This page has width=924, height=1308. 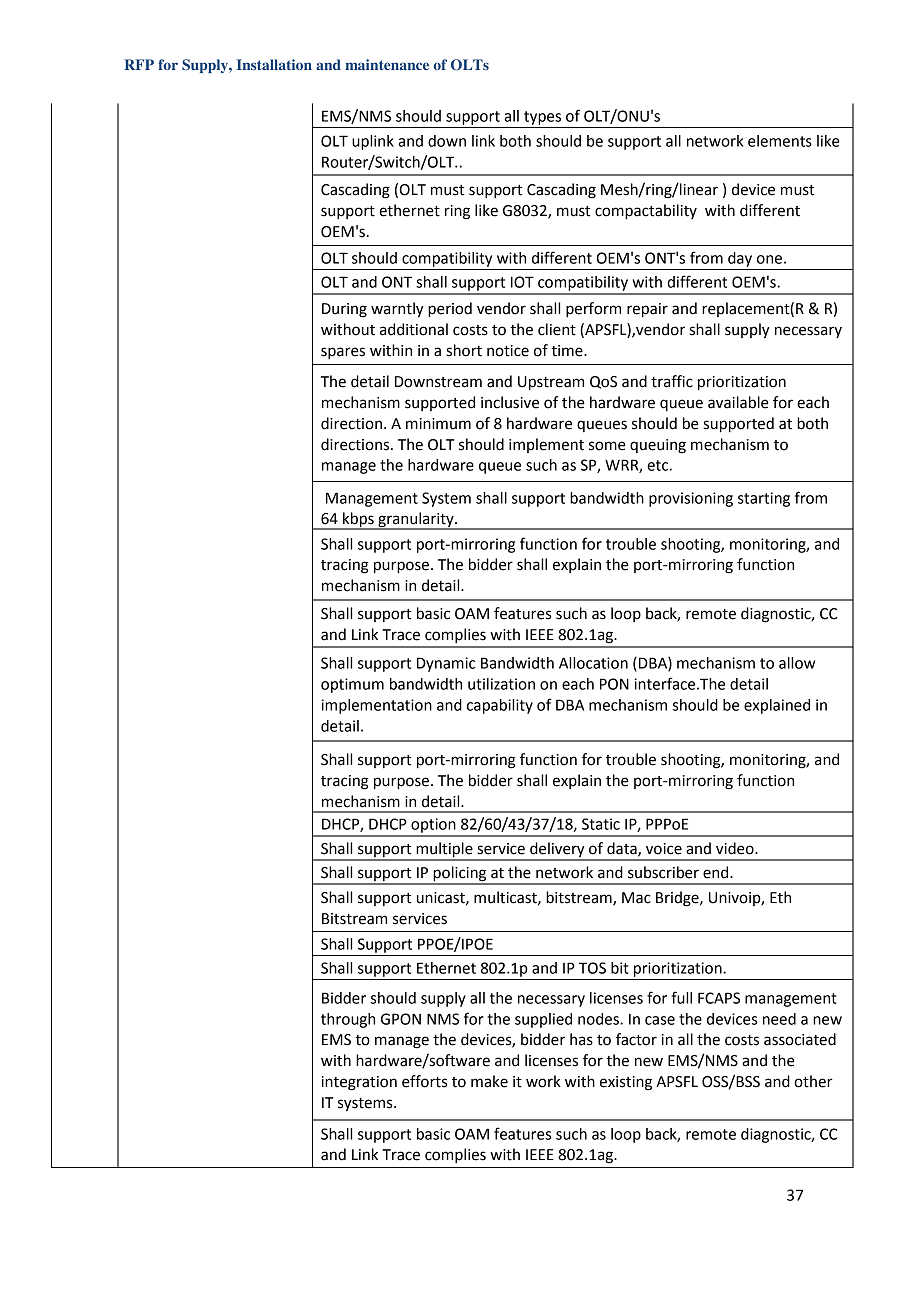 What do you see at coordinates (780, 141) in the page?
I see `elements` at bounding box center [780, 141].
